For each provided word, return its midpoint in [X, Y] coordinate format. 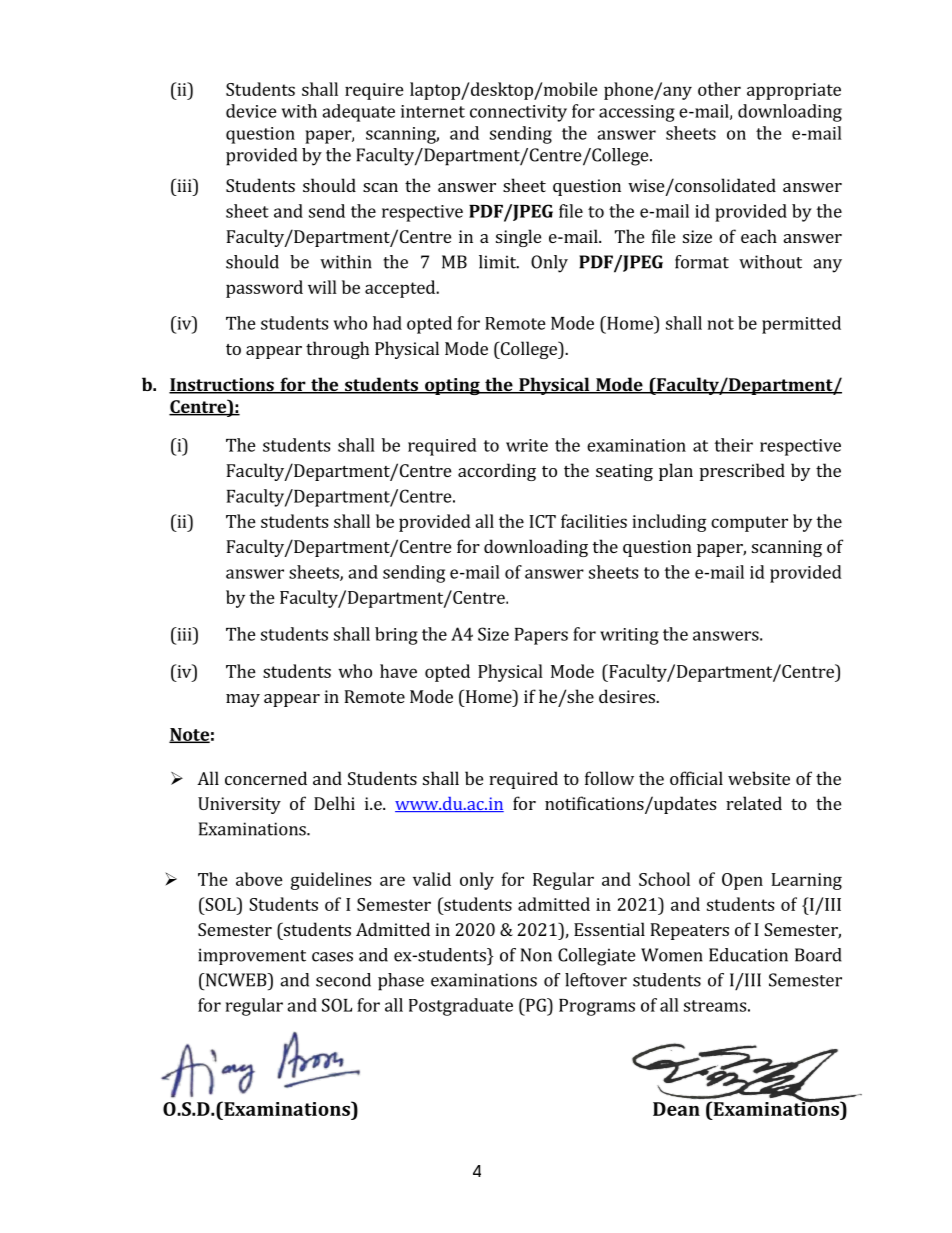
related [754, 803]
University [239, 805]
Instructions [222, 386]
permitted [801, 325]
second [343, 980]
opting [452, 386]
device [251, 111]
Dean [676, 1109]
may [243, 700]
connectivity [518, 113]
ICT [542, 521]
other [719, 89]
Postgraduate [461, 1007]
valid [432, 879]
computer [749, 524]
